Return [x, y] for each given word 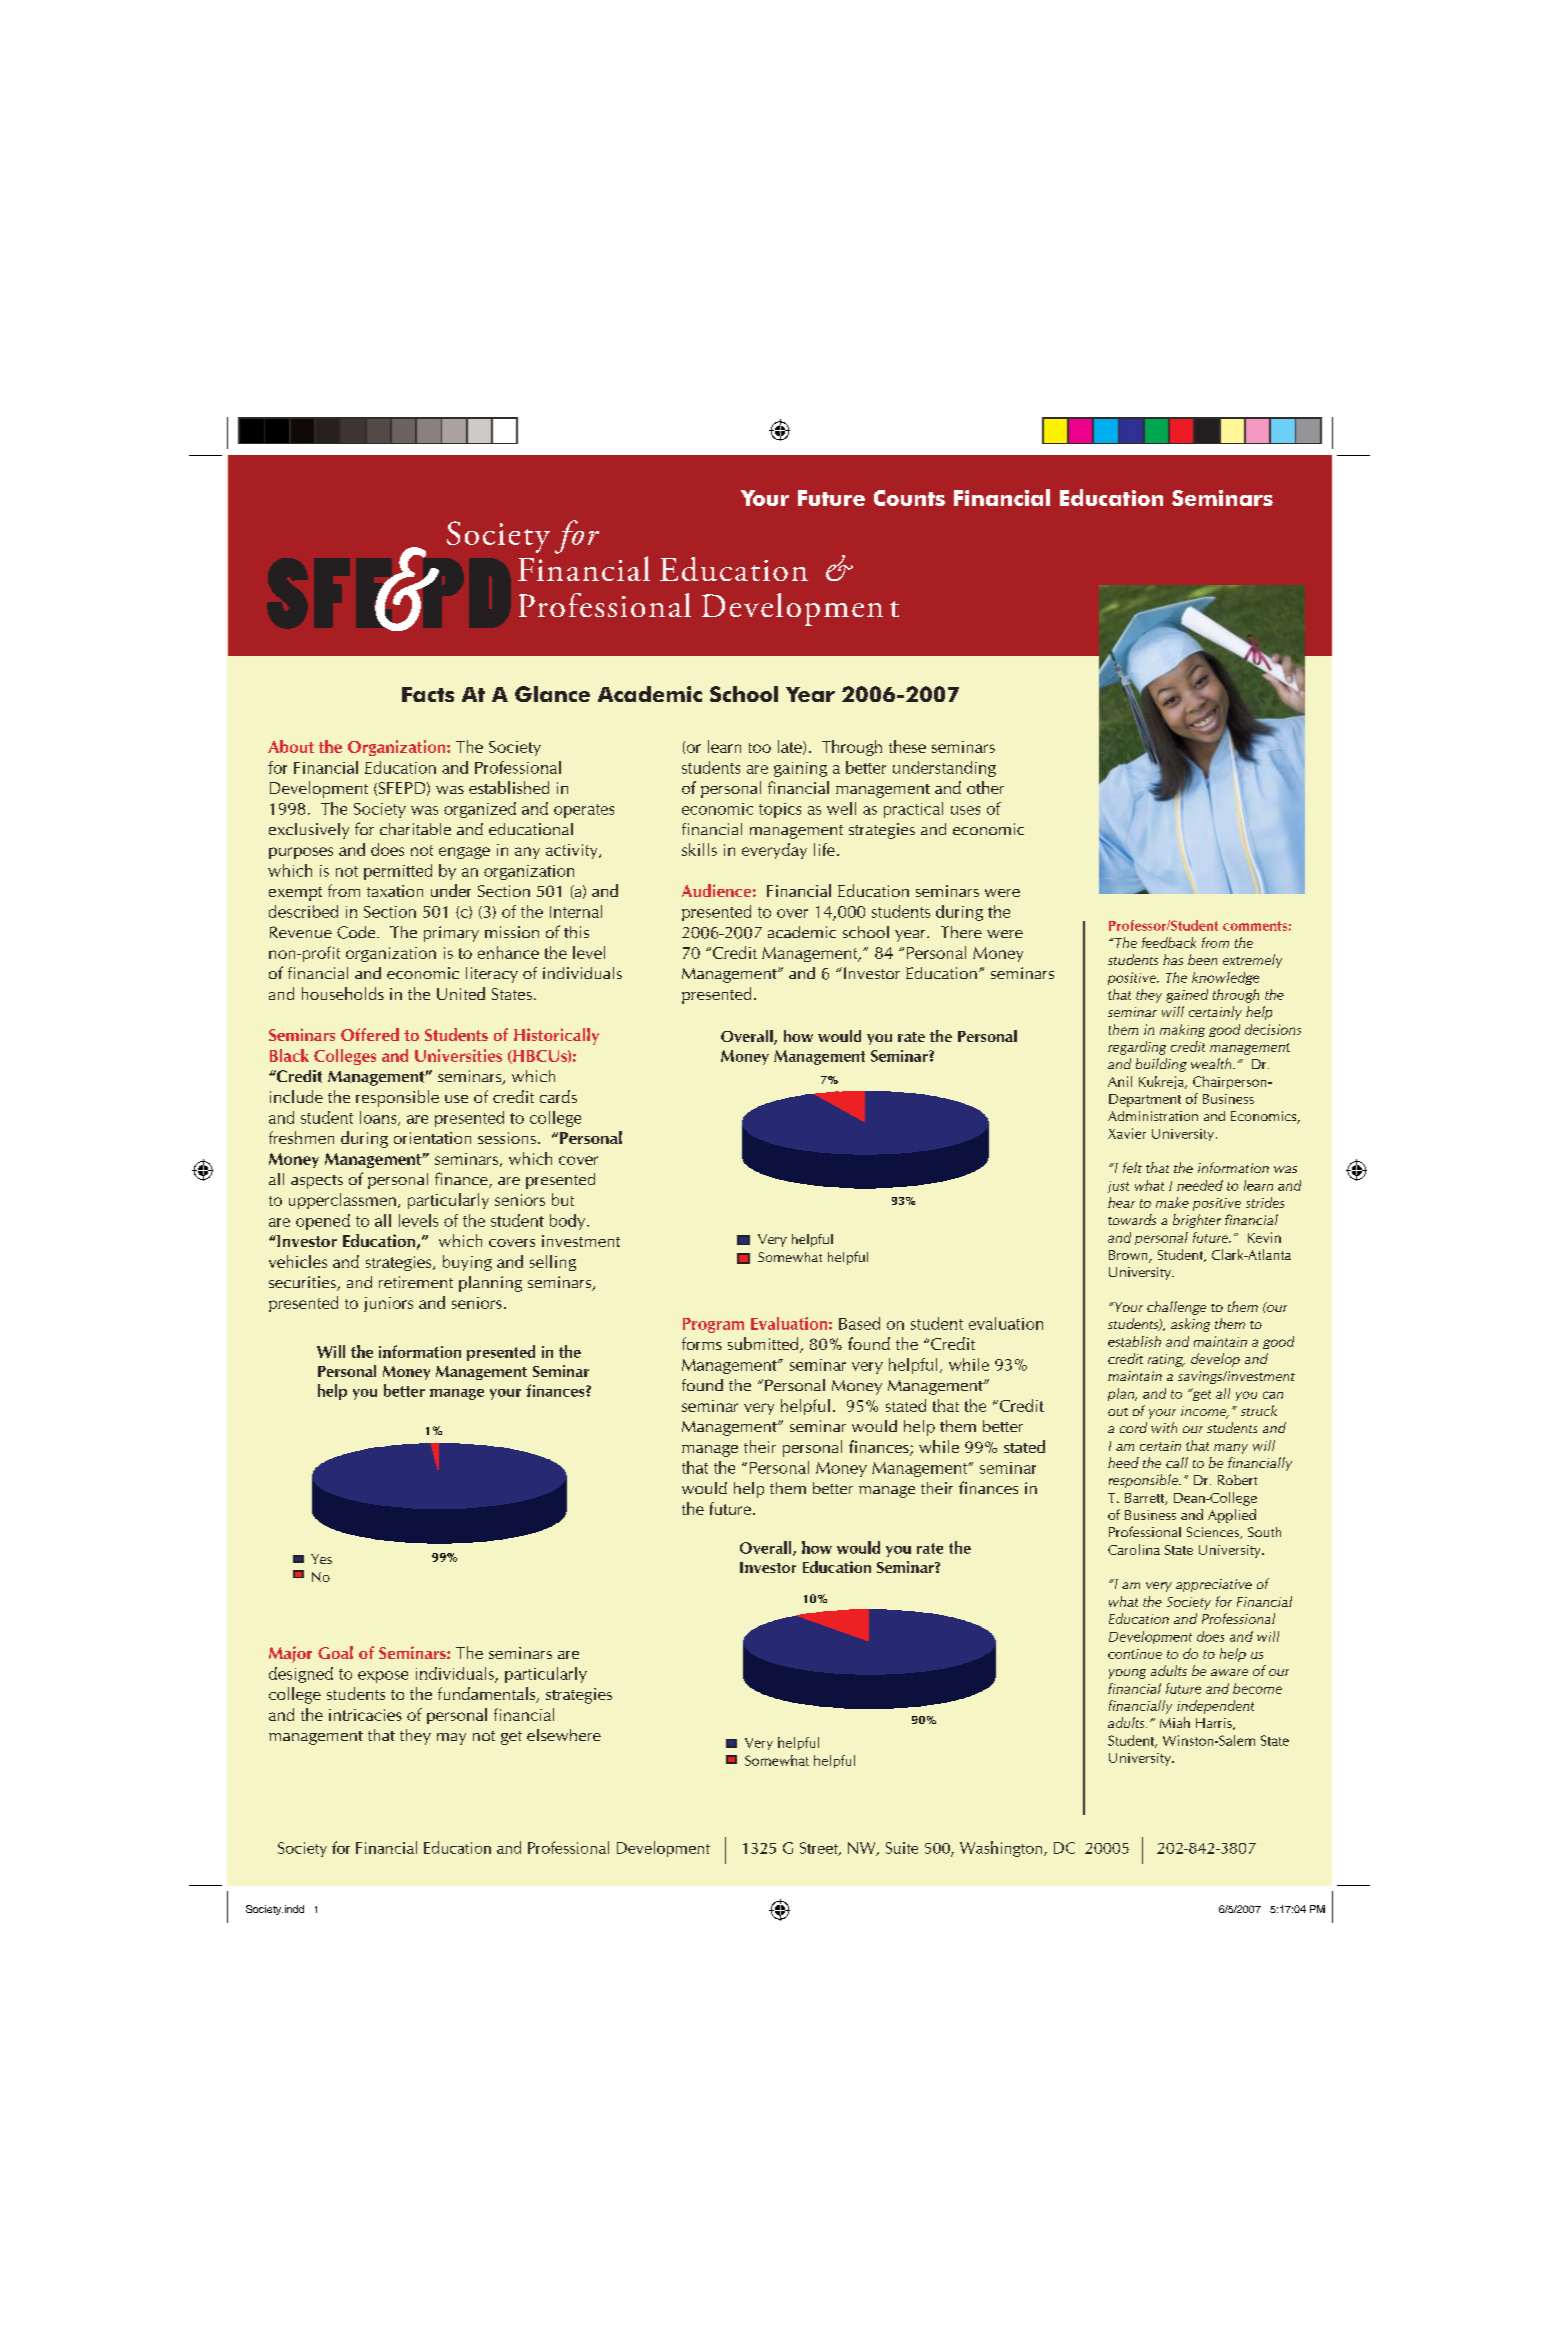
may [451, 1739]
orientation [432, 1138]
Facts [428, 694]
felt [1132, 1167]
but [563, 1199]
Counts [909, 498]
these [907, 746]
